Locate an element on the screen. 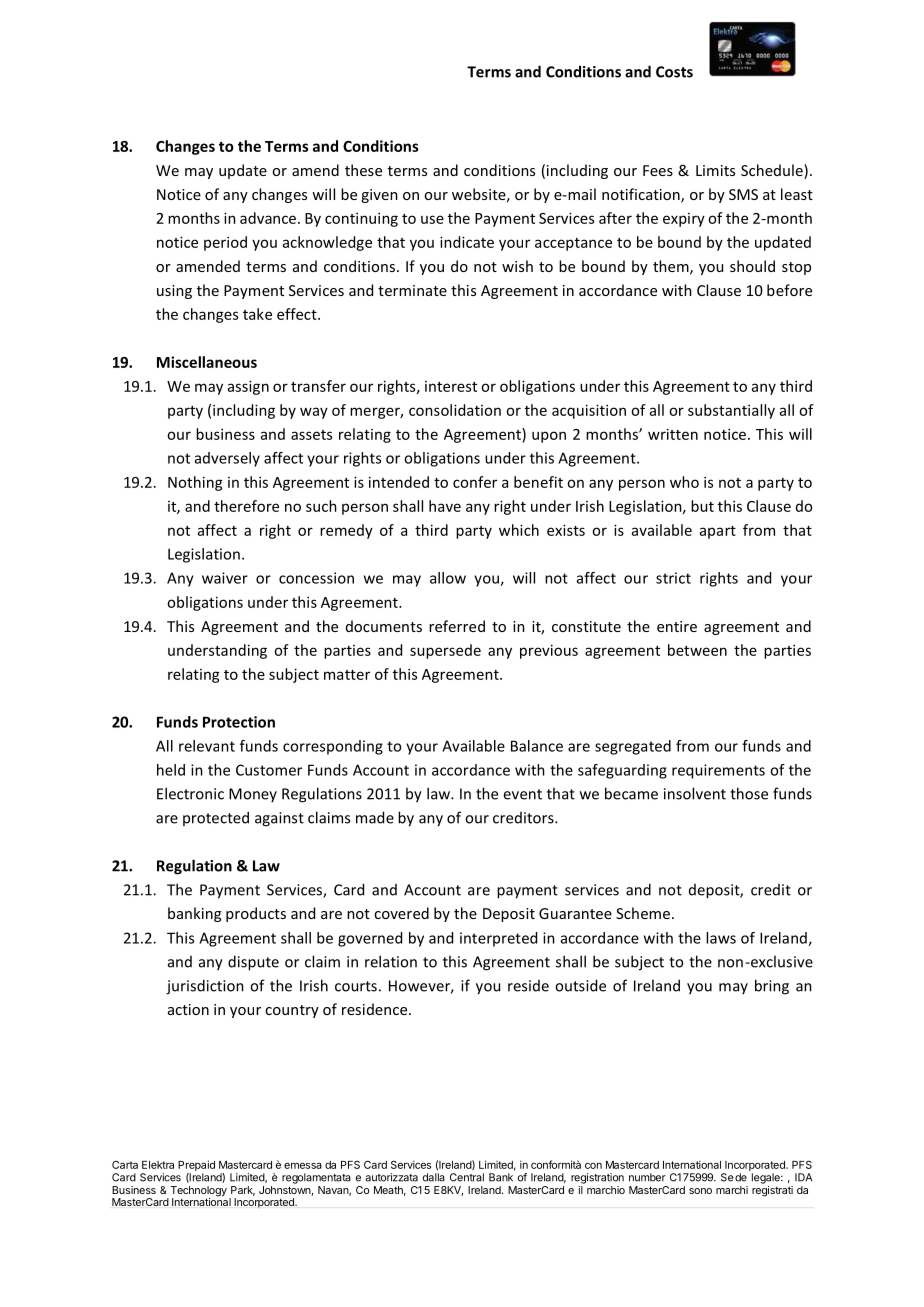 The width and height of the screenshot is (924, 1307). waiver is located at coordinates (225, 578).
